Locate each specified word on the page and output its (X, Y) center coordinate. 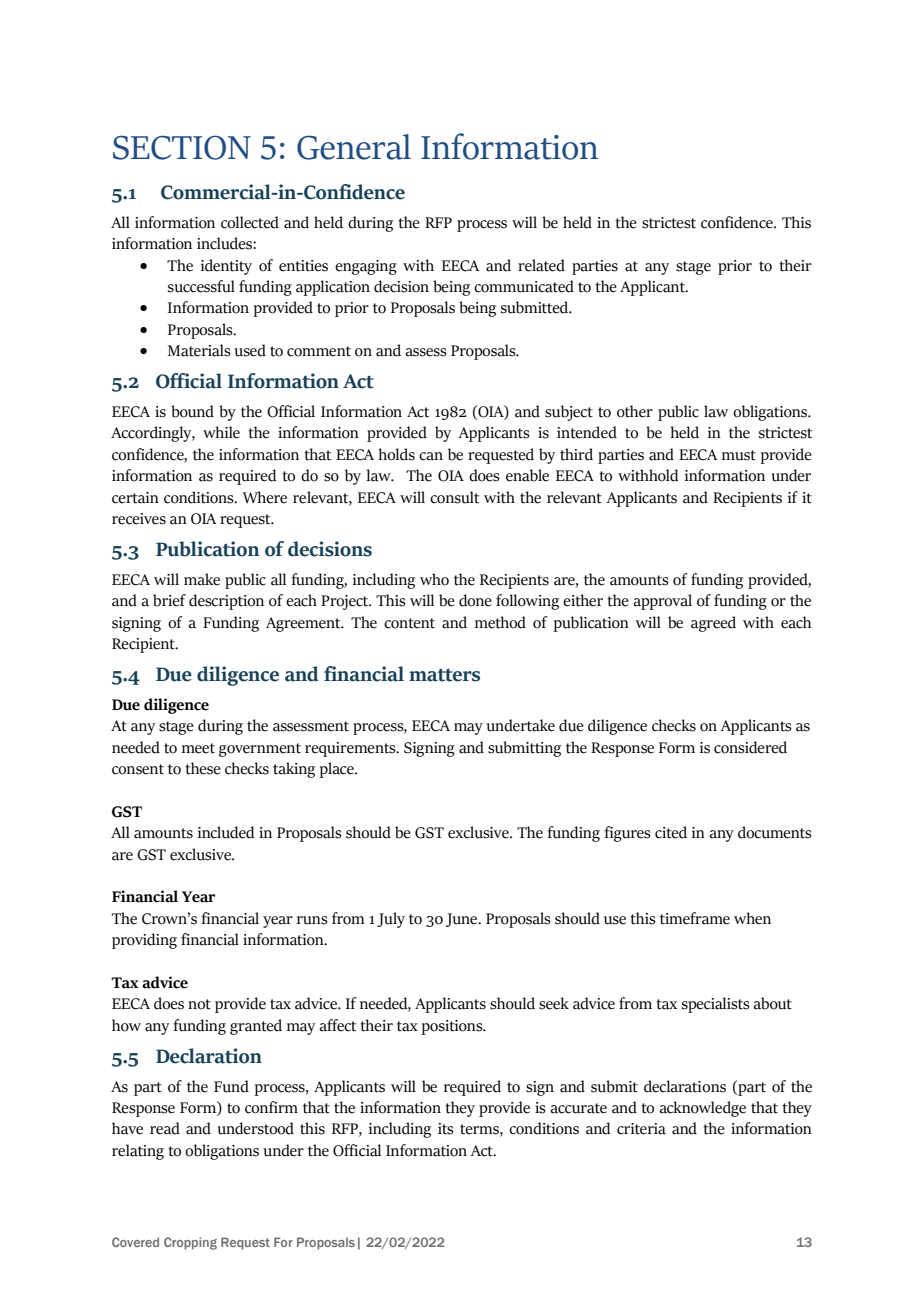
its (446, 1129)
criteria (641, 1129)
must (739, 455)
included (226, 832)
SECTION (182, 147)
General (354, 147)
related (541, 265)
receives (139, 519)
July (391, 920)
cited (671, 832)
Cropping (190, 1243)
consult (454, 497)
